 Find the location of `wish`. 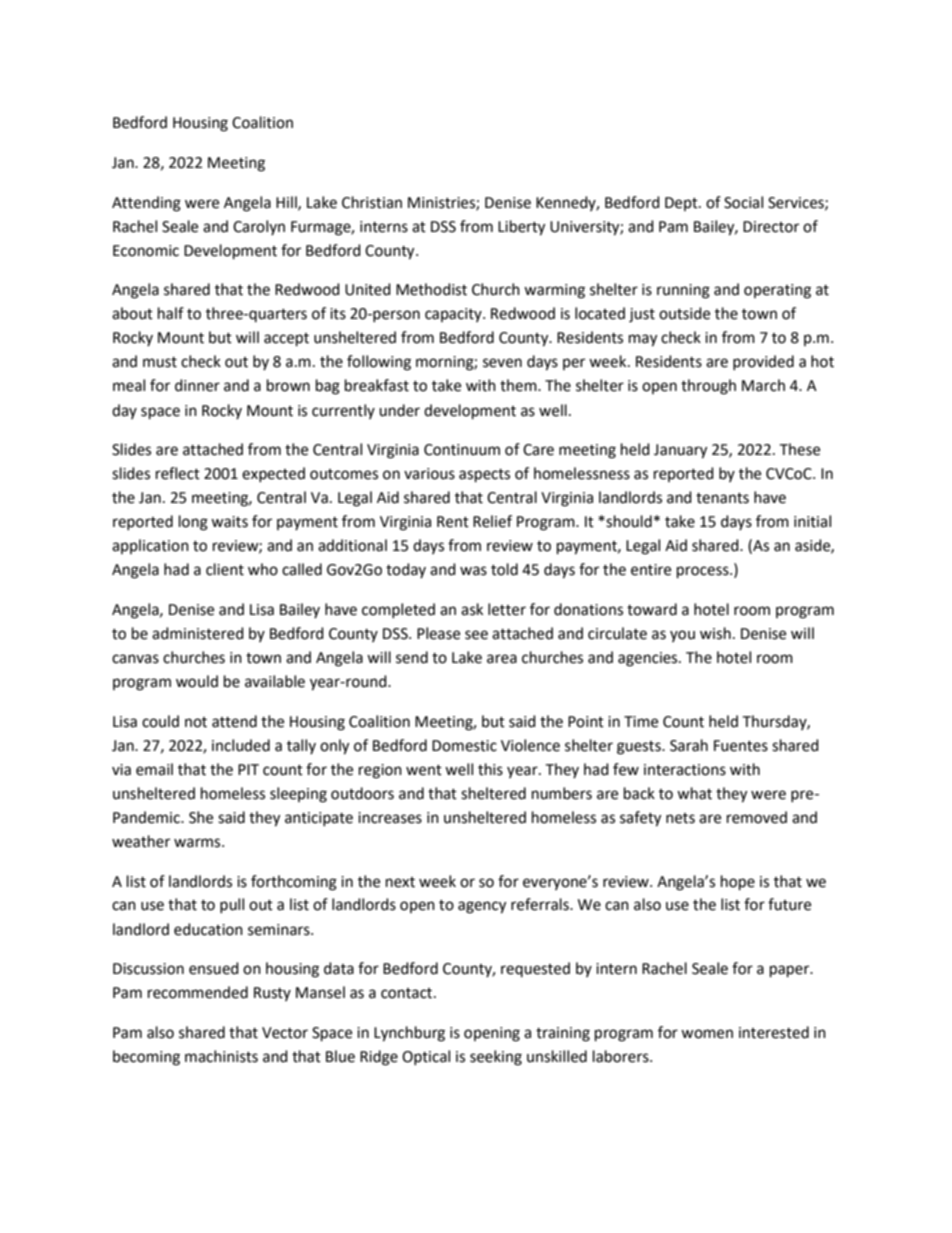

wish is located at coordinates (715, 633).
